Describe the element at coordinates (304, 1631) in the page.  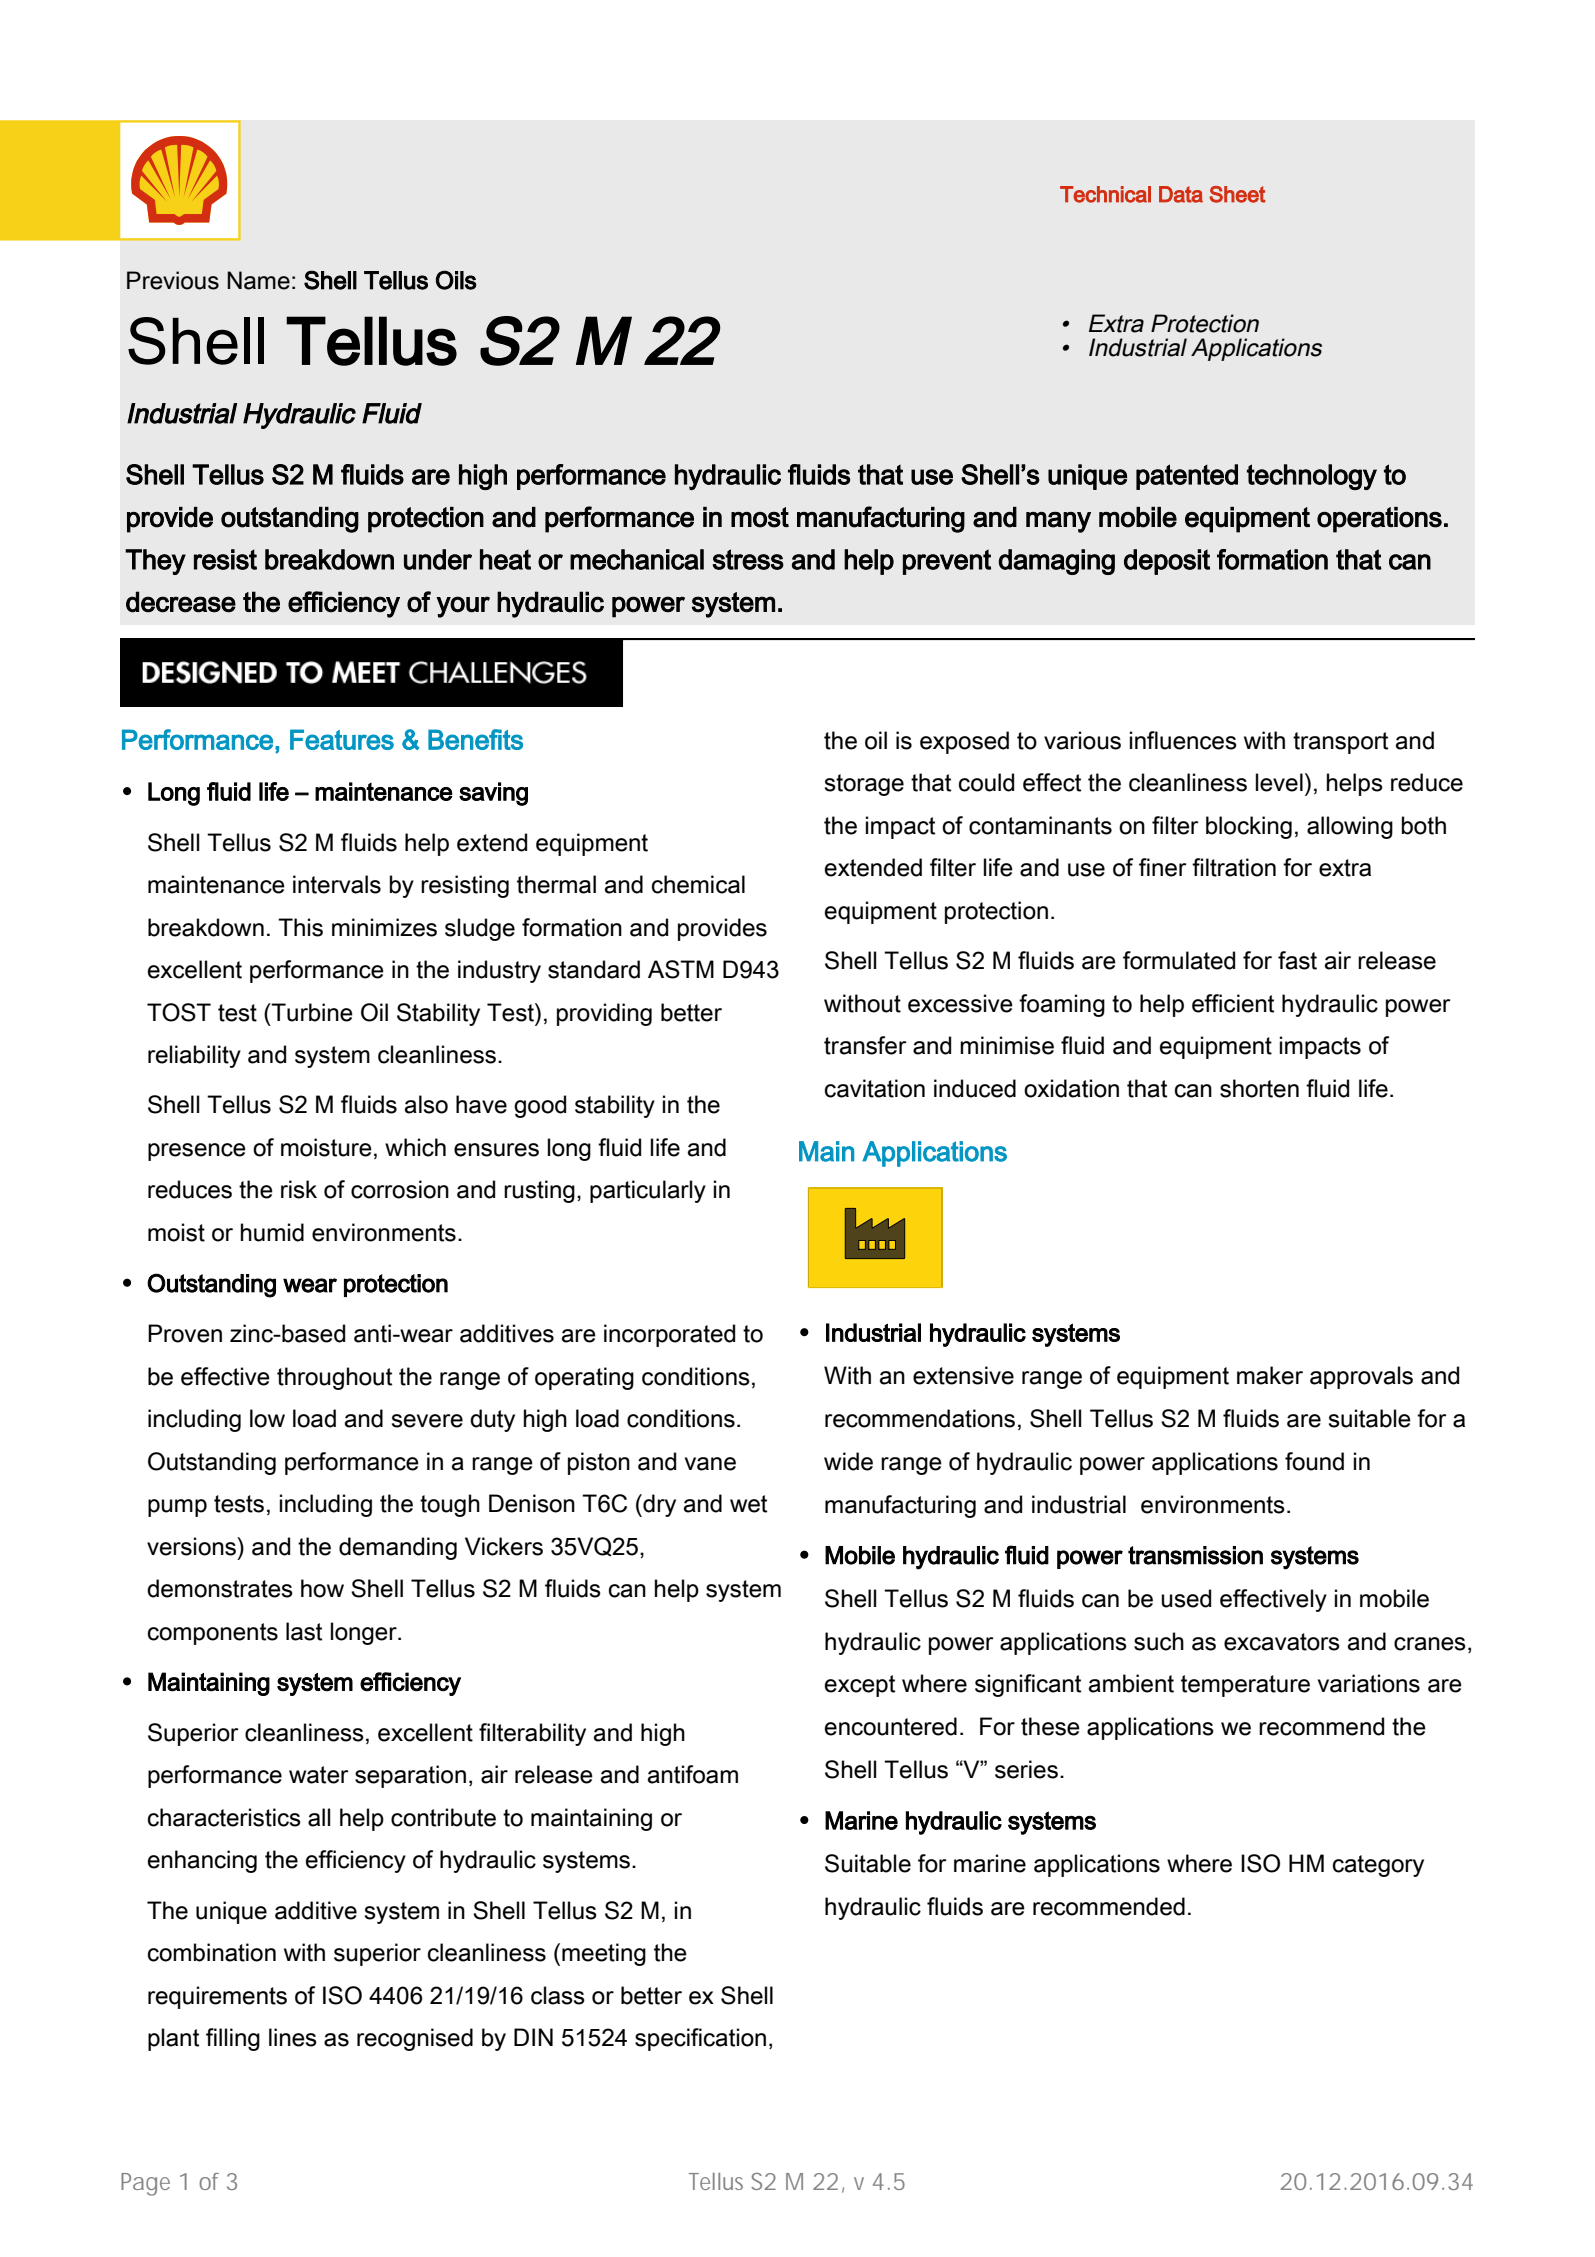
I see `last` at that location.
